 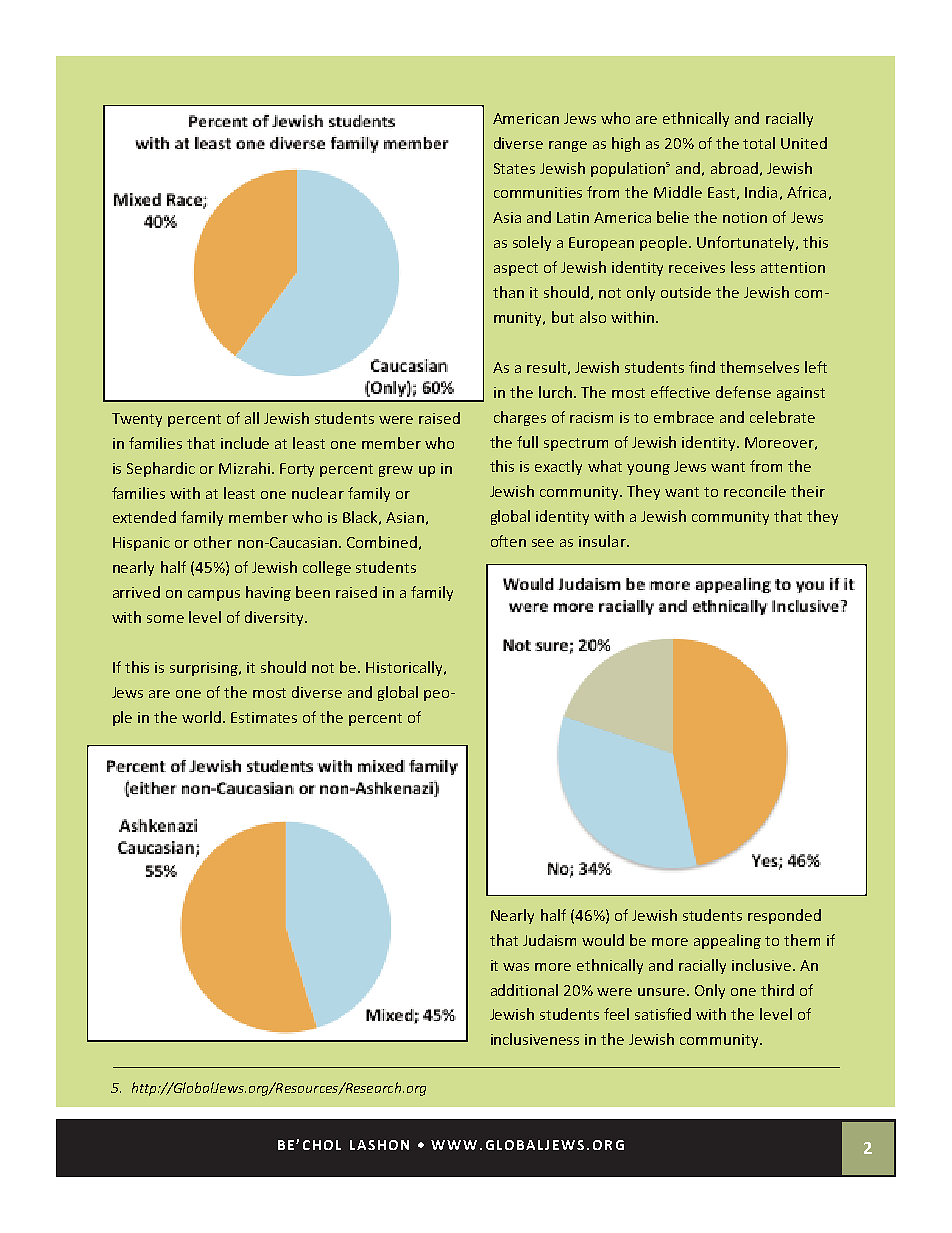 I want to click on reconcile, so click(x=755, y=491).
